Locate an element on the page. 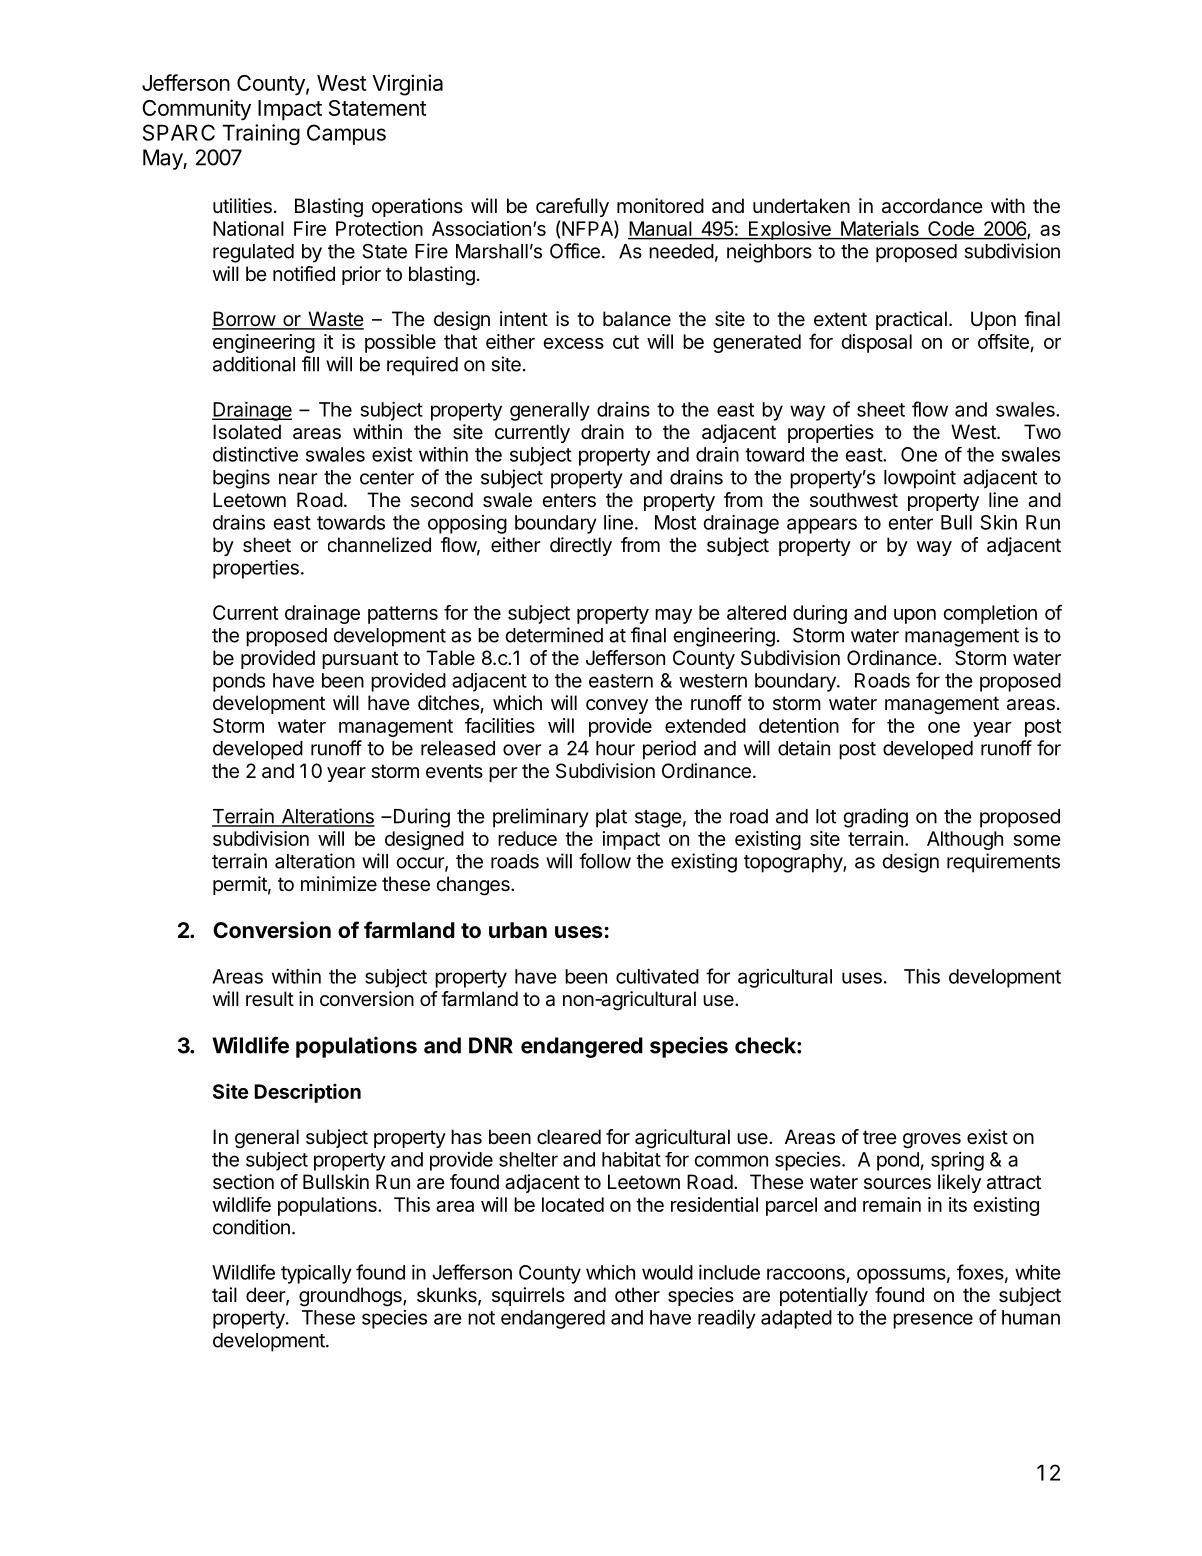 This image has width=1202, height=1556. accordance is located at coordinates (932, 206).
